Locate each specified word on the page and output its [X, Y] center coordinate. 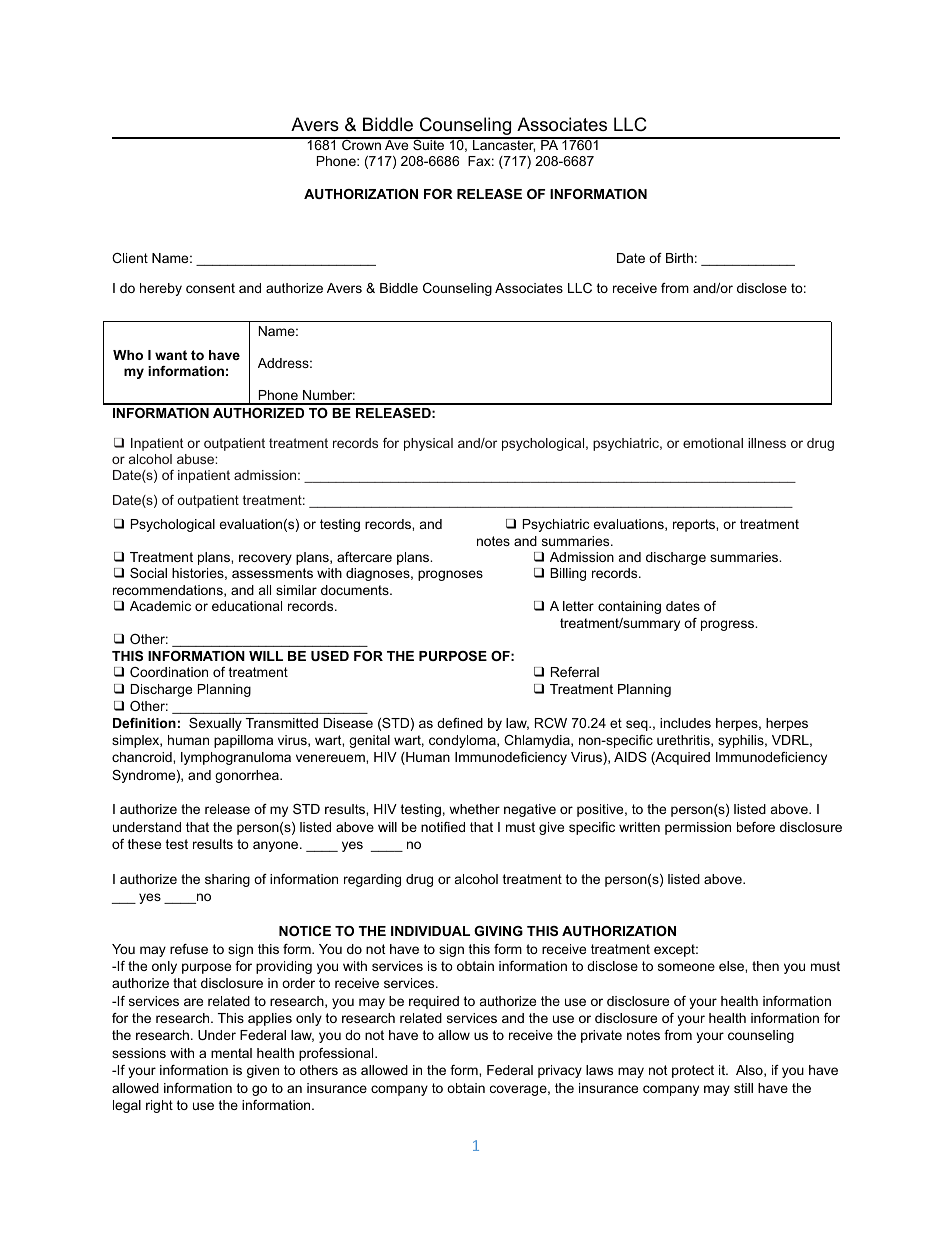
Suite [429, 144]
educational [247, 606]
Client [130, 258]
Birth [679, 258]
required [434, 1002]
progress [728, 625]
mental [231, 1053]
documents [356, 590]
